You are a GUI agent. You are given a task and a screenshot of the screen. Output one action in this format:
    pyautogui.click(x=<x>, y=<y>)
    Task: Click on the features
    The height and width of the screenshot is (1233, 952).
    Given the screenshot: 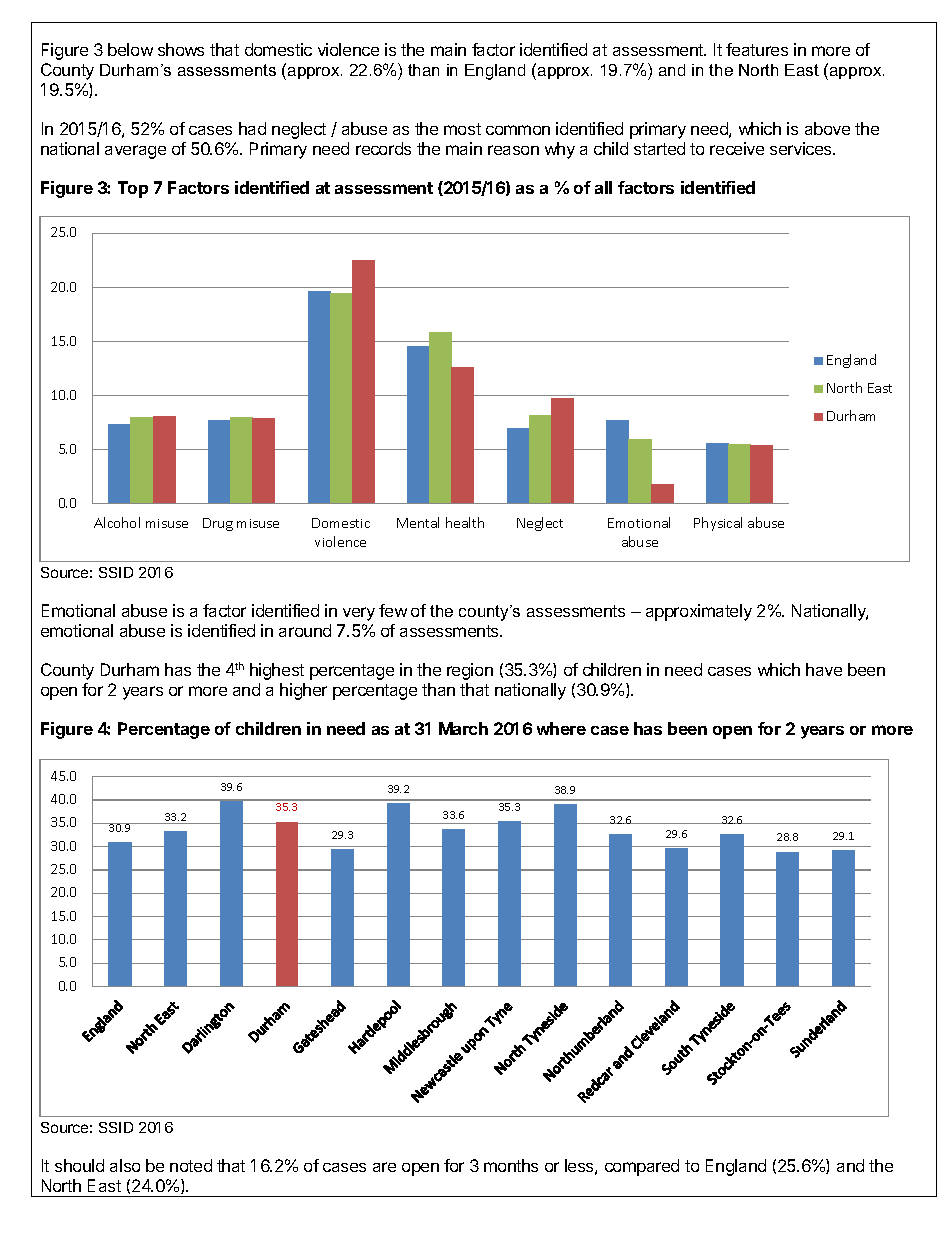 What is the action you would take?
    pyautogui.click(x=757, y=49)
